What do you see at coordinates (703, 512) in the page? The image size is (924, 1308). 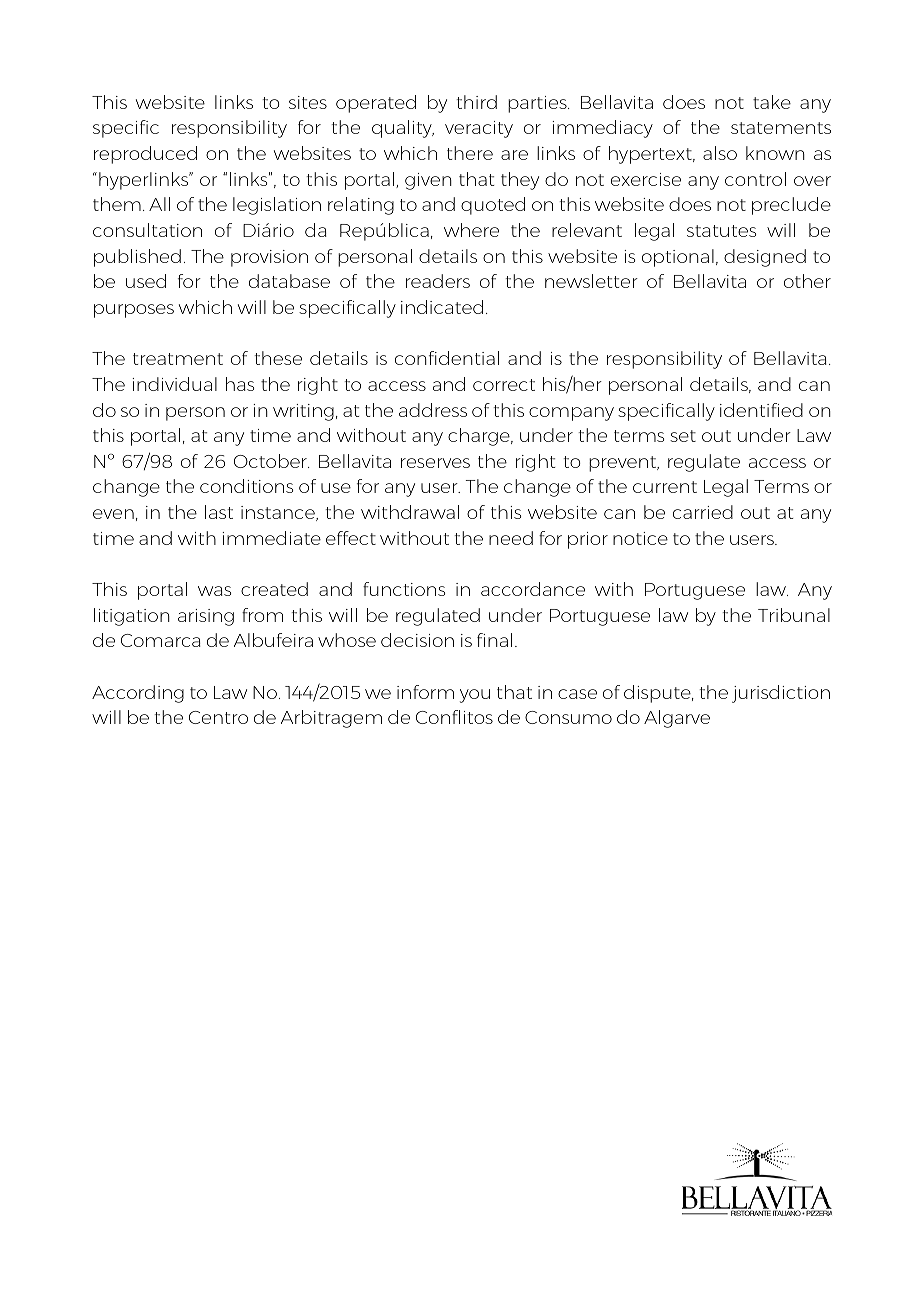 I see `carried` at bounding box center [703, 512].
